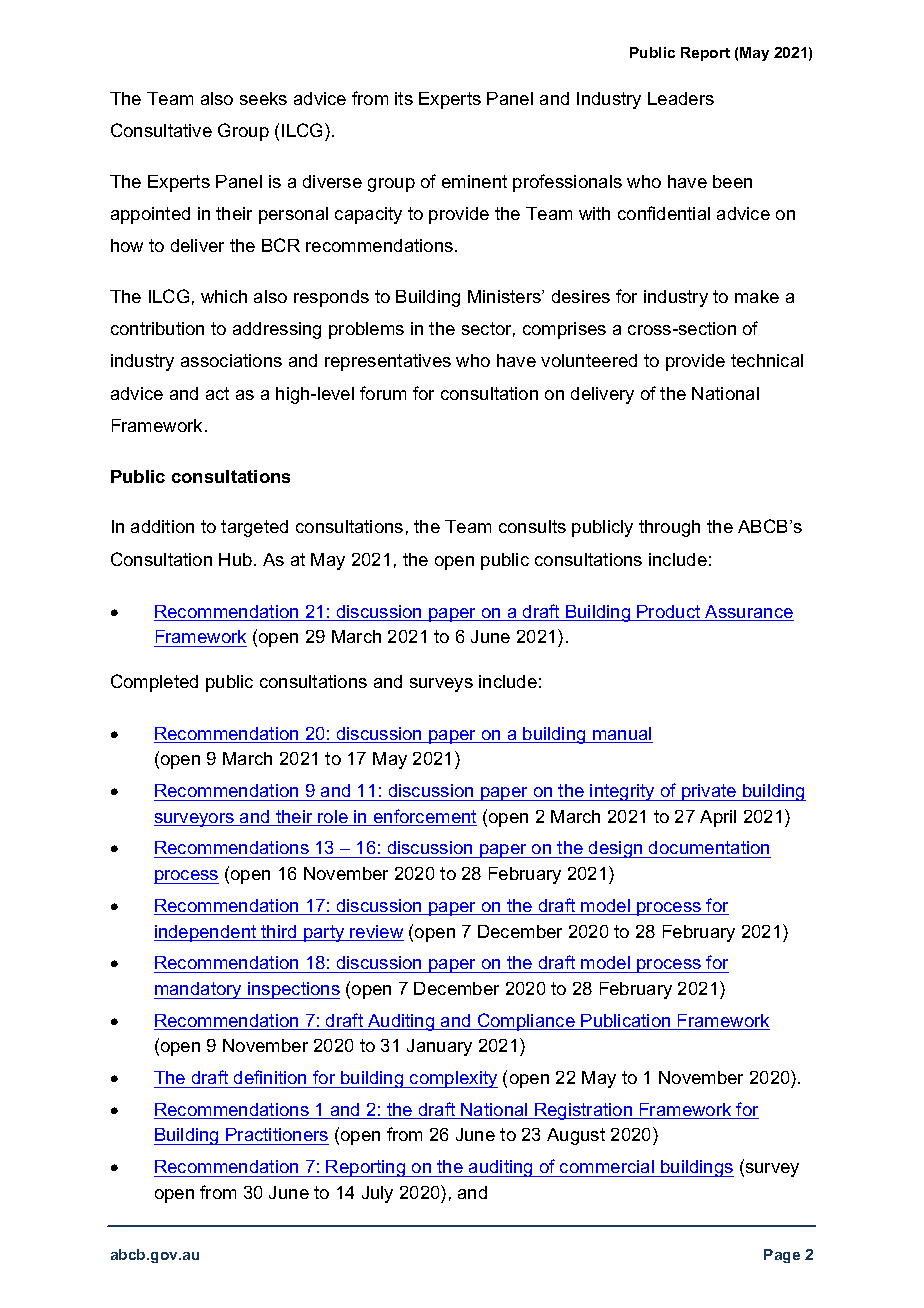  Describe the element at coordinates (154, 683) in the image. I see `Completed` at that location.
